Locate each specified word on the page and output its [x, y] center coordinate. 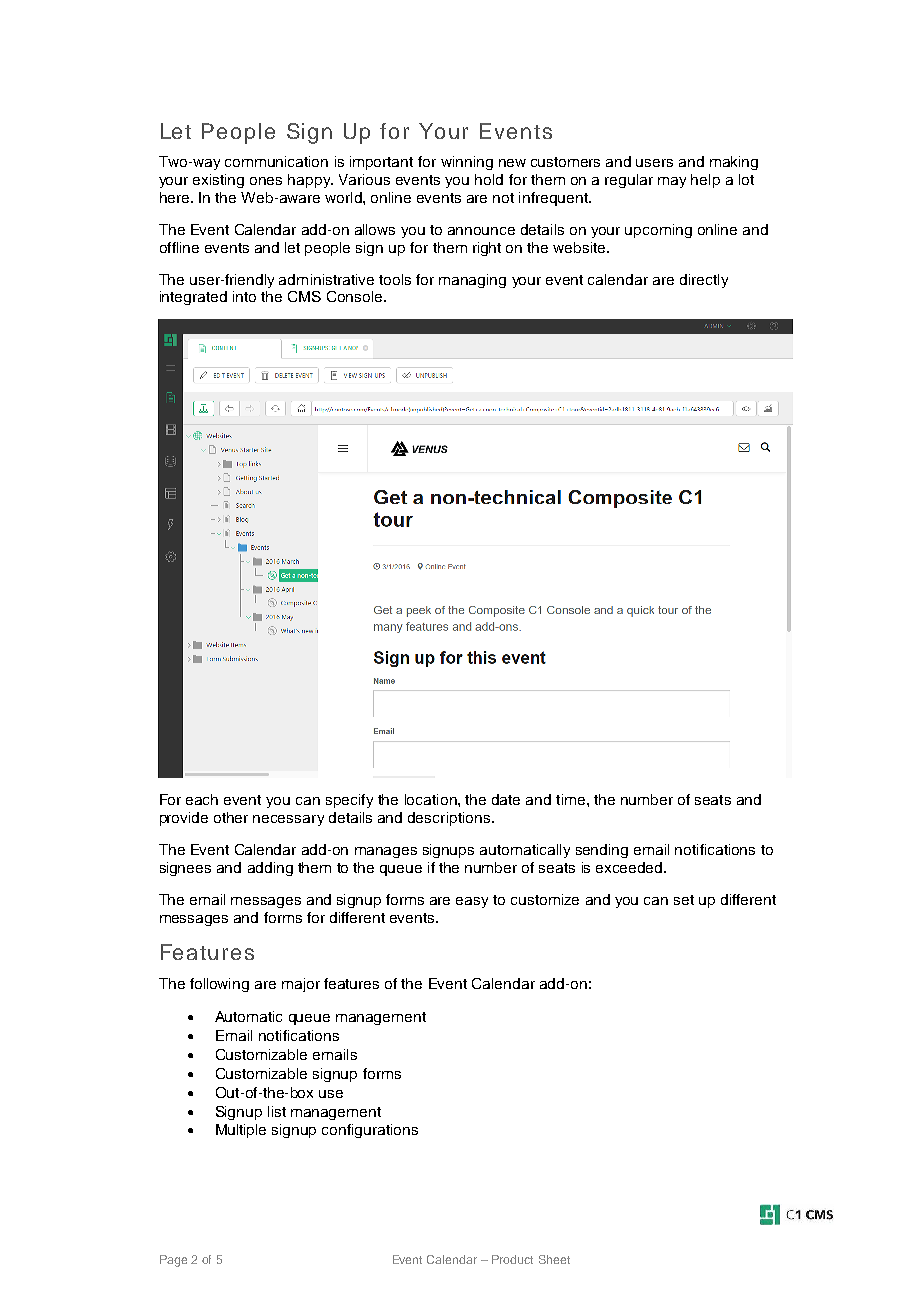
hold [489, 179]
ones [266, 181]
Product [512, 1259]
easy [472, 902]
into [244, 296]
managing [472, 281]
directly [704, 281]
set [684, 900]
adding [270, 869]
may [672, 182]
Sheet [554, 1259]
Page [173, 1261]
